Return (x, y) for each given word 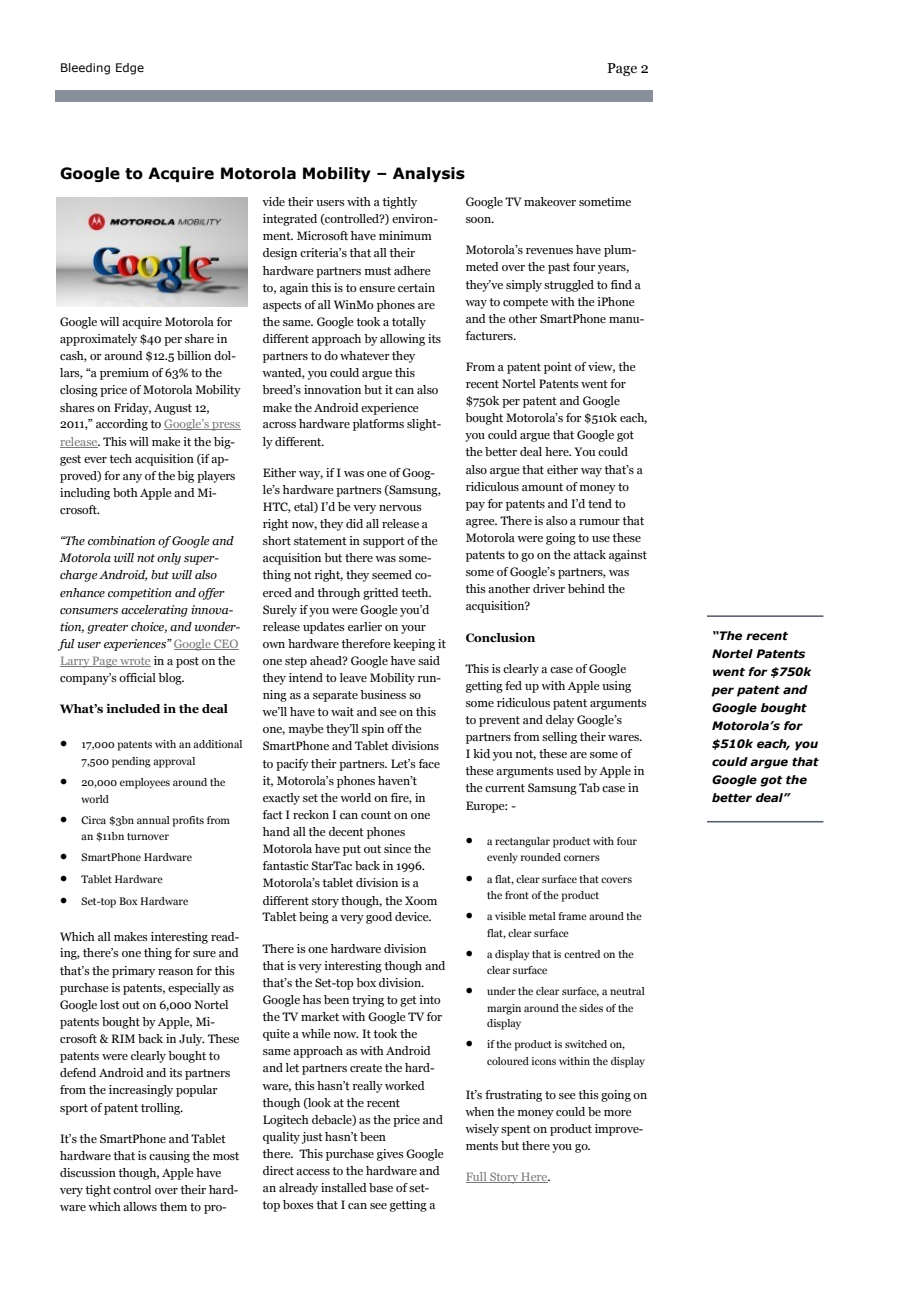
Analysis (429, 174)
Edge (130, 69)
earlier (365, 626)
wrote (134, 662)
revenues (549, 251)
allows (140, 1206)
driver (549, 588)
